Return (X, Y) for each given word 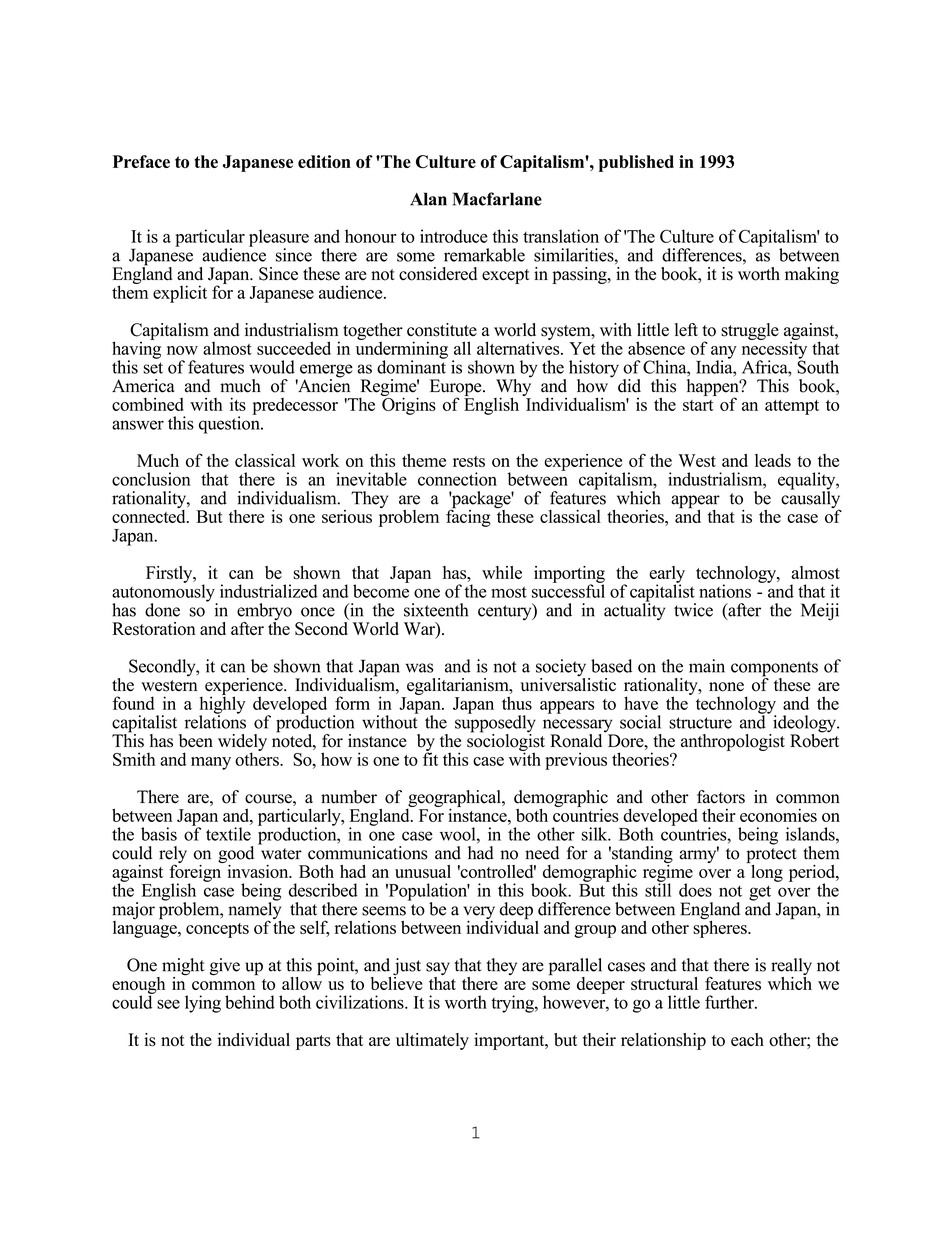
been (196, 741)
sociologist (506, 742)
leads (773, 460)
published (636, 163)
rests (469, 461)
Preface (141, 161)
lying (203, 1004)
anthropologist (733, 742)
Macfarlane (497, 199)
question (230, 424)
